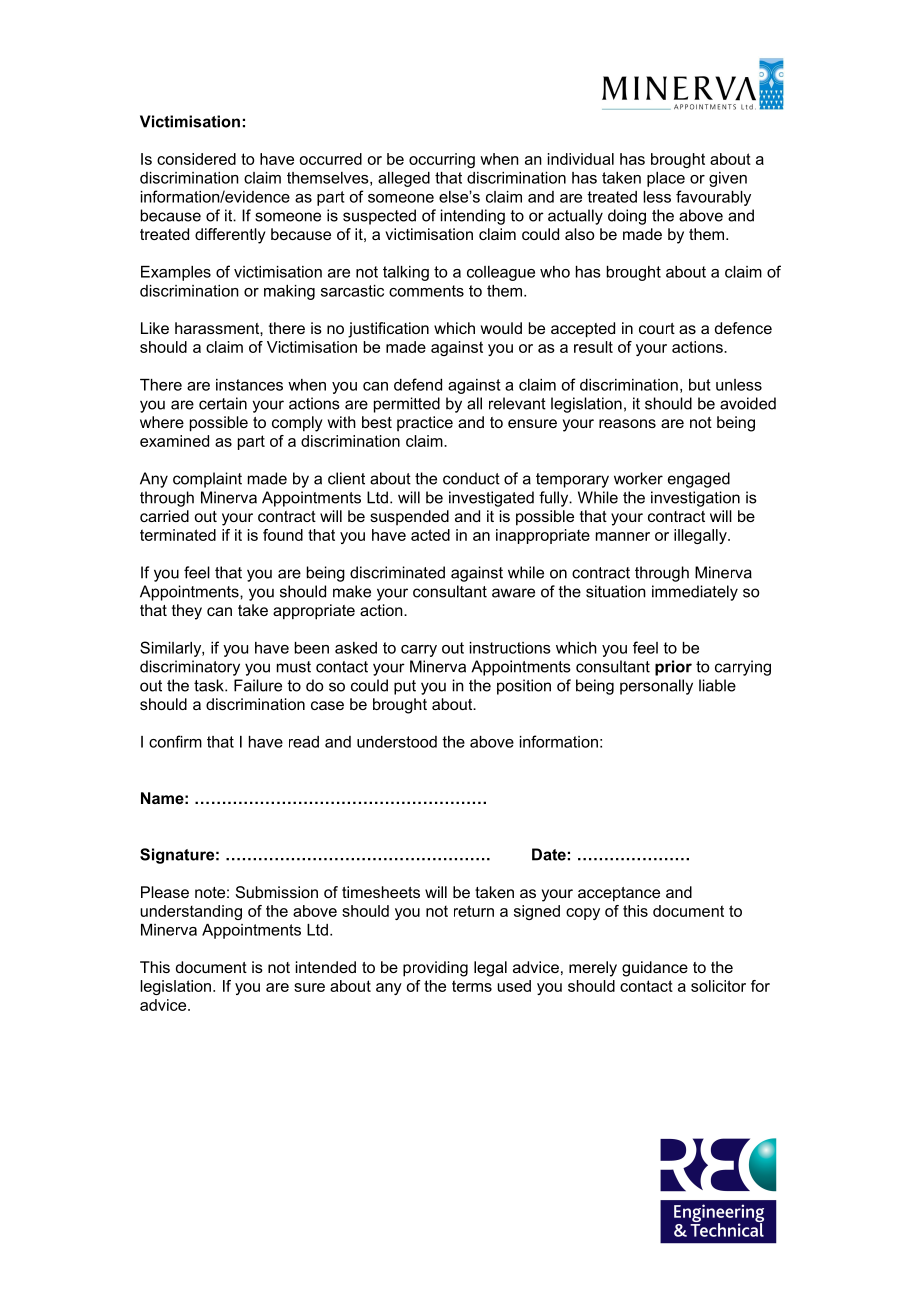 The height and width of the document is (1308, 924). Describe the element at coordinates (207, 480) in the document. I see `complaint` at that location.
